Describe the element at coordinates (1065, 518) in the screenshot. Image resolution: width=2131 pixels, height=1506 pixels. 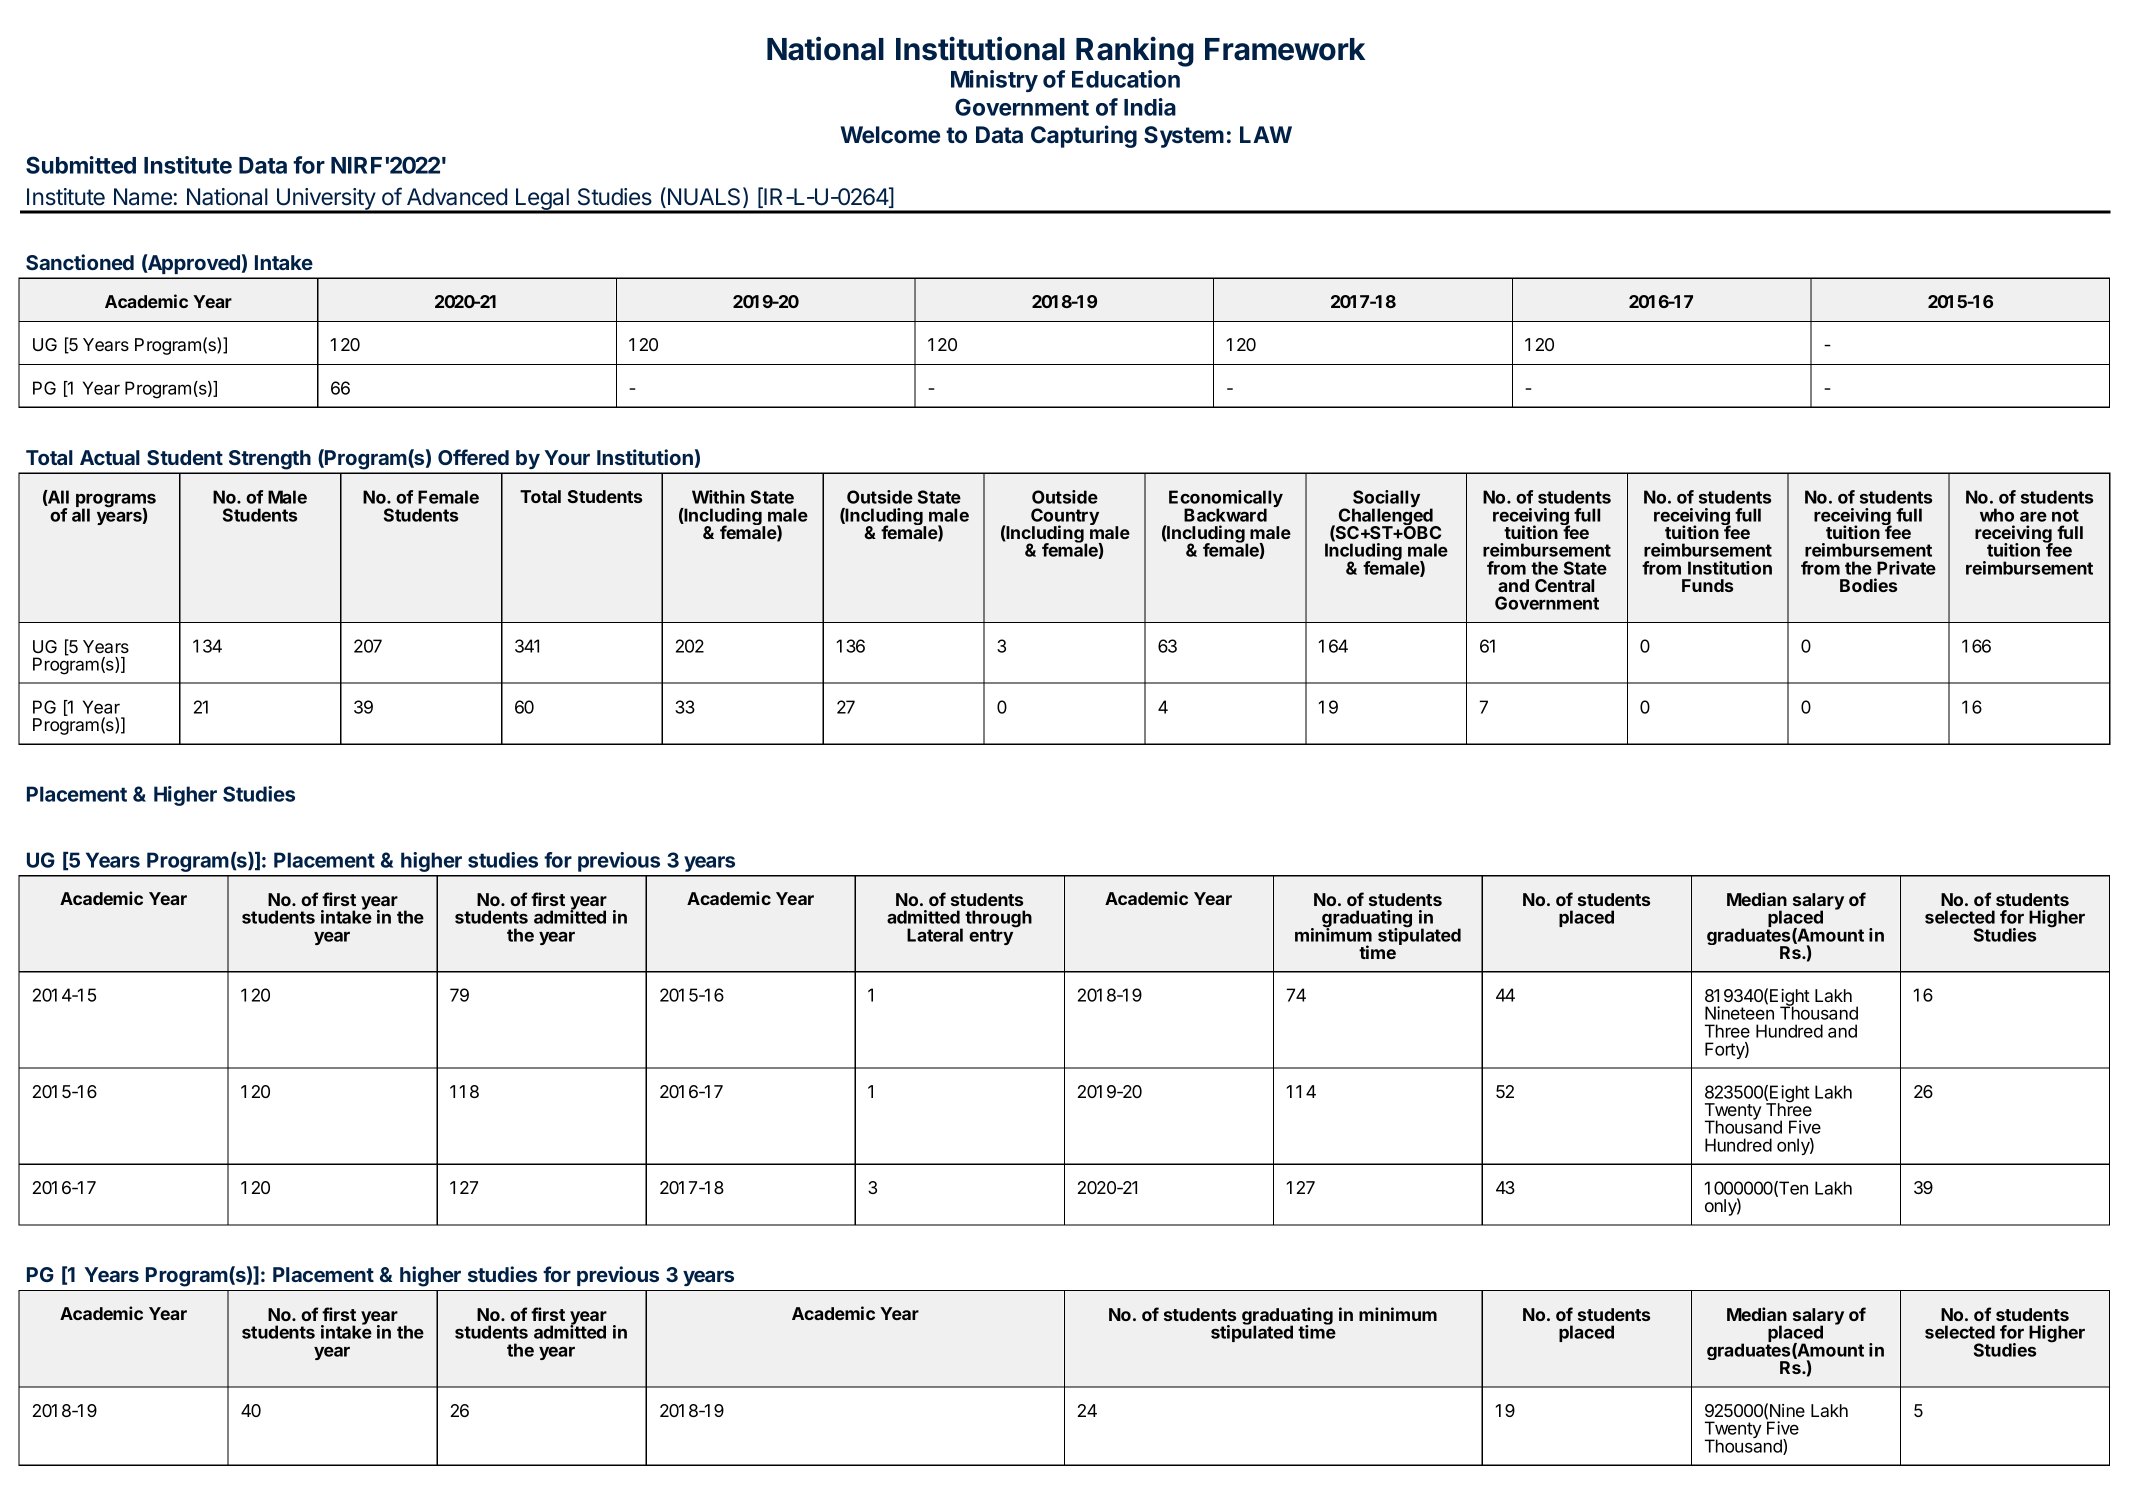
I see `Country` at that location.
